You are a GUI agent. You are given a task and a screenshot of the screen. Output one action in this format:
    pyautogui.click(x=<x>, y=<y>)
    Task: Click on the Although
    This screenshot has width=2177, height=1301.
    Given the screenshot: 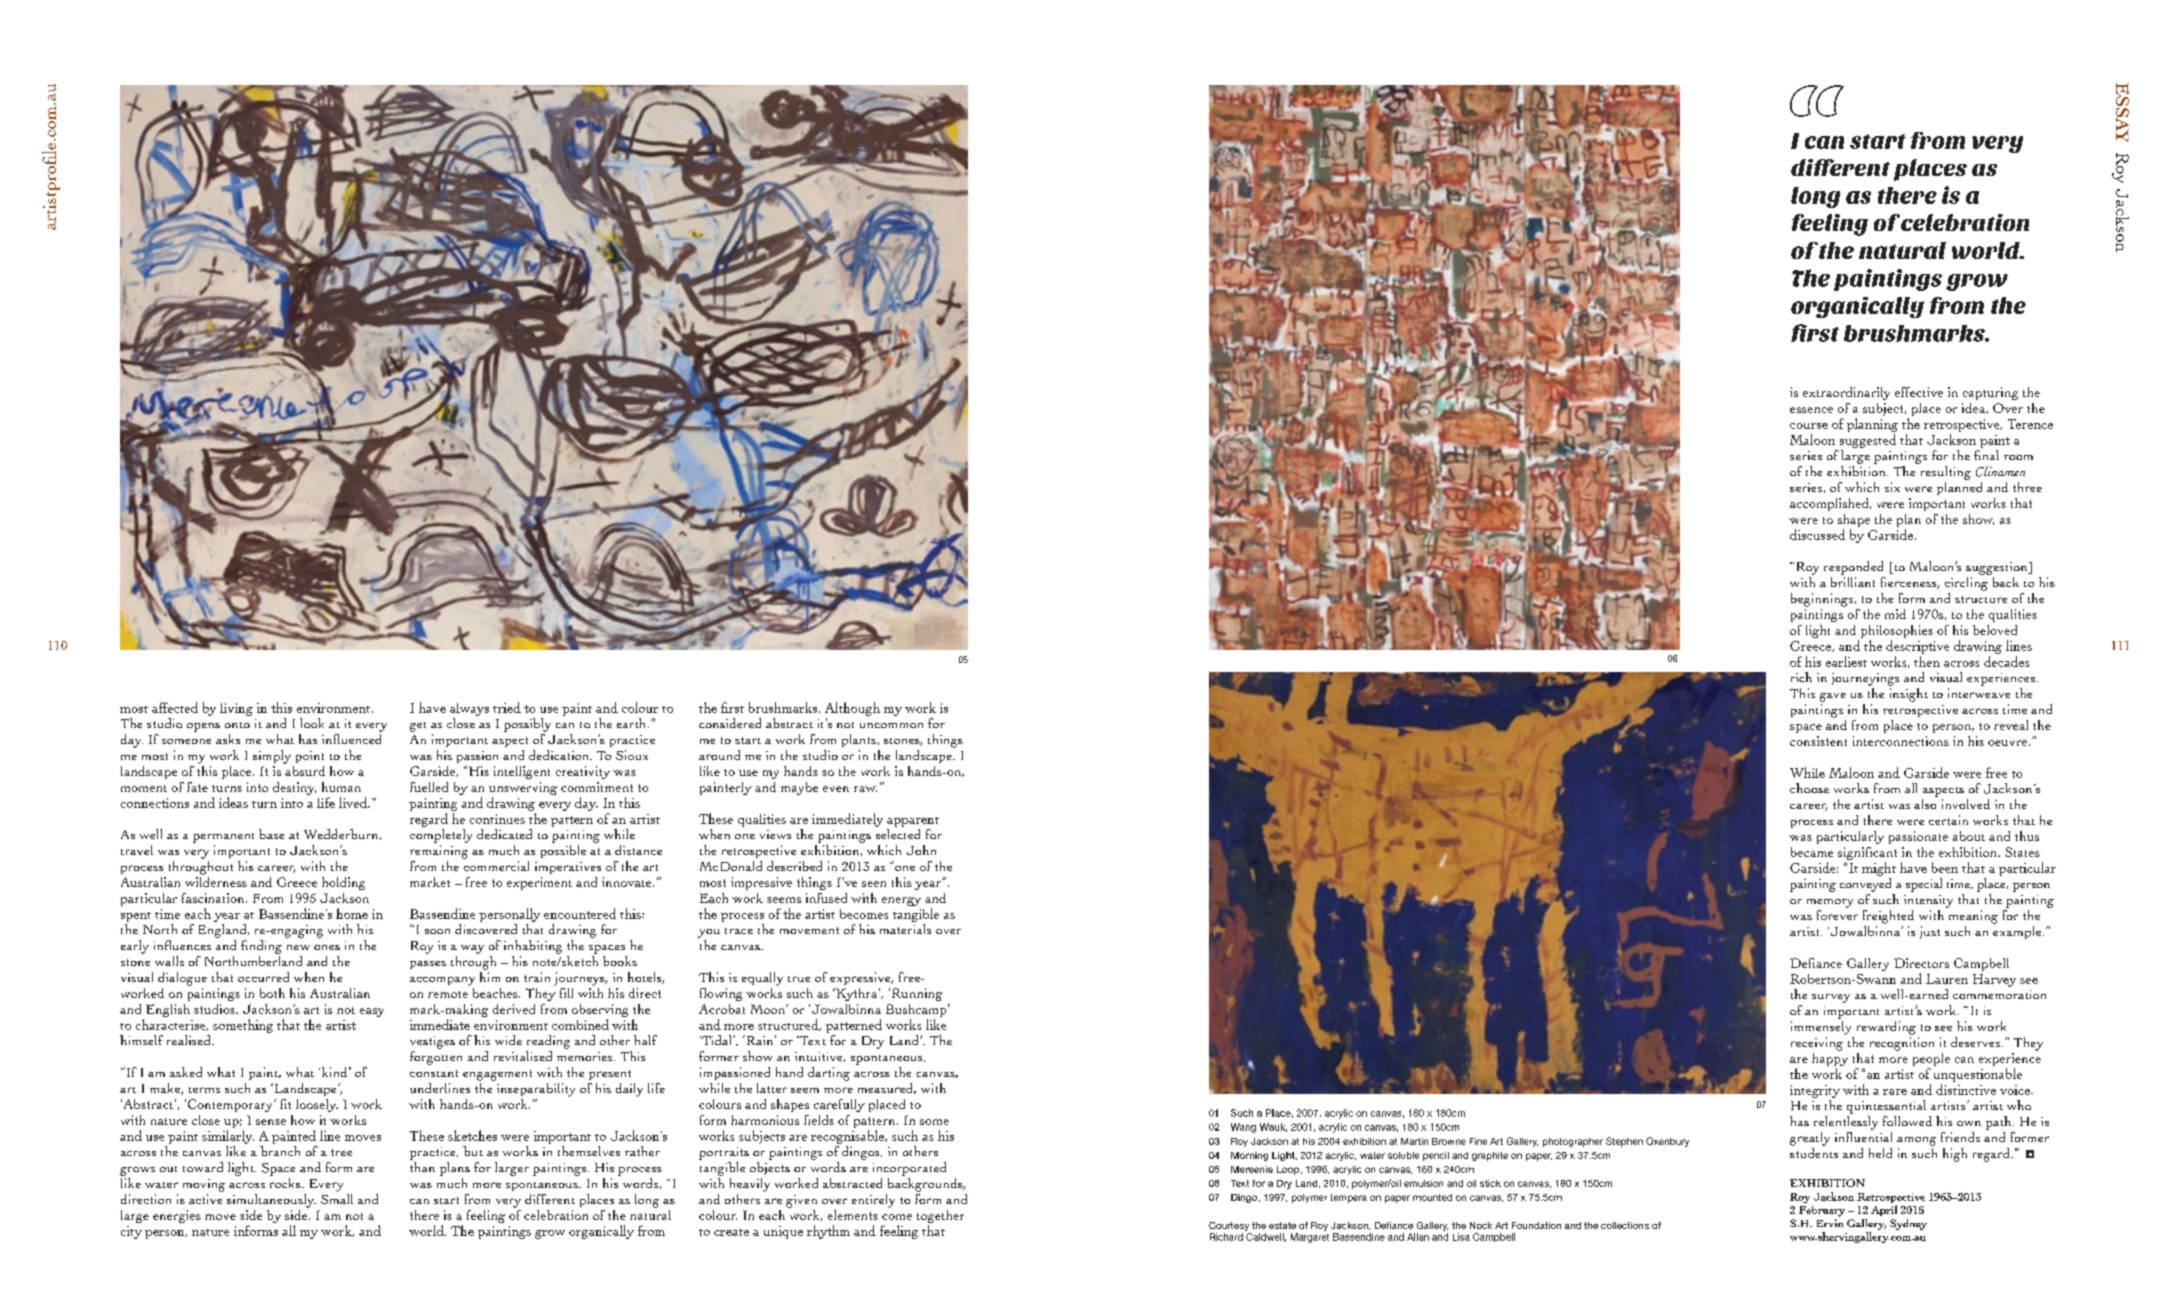 What is the action you would take?
    pyautogui.click(x=852, y=709)
